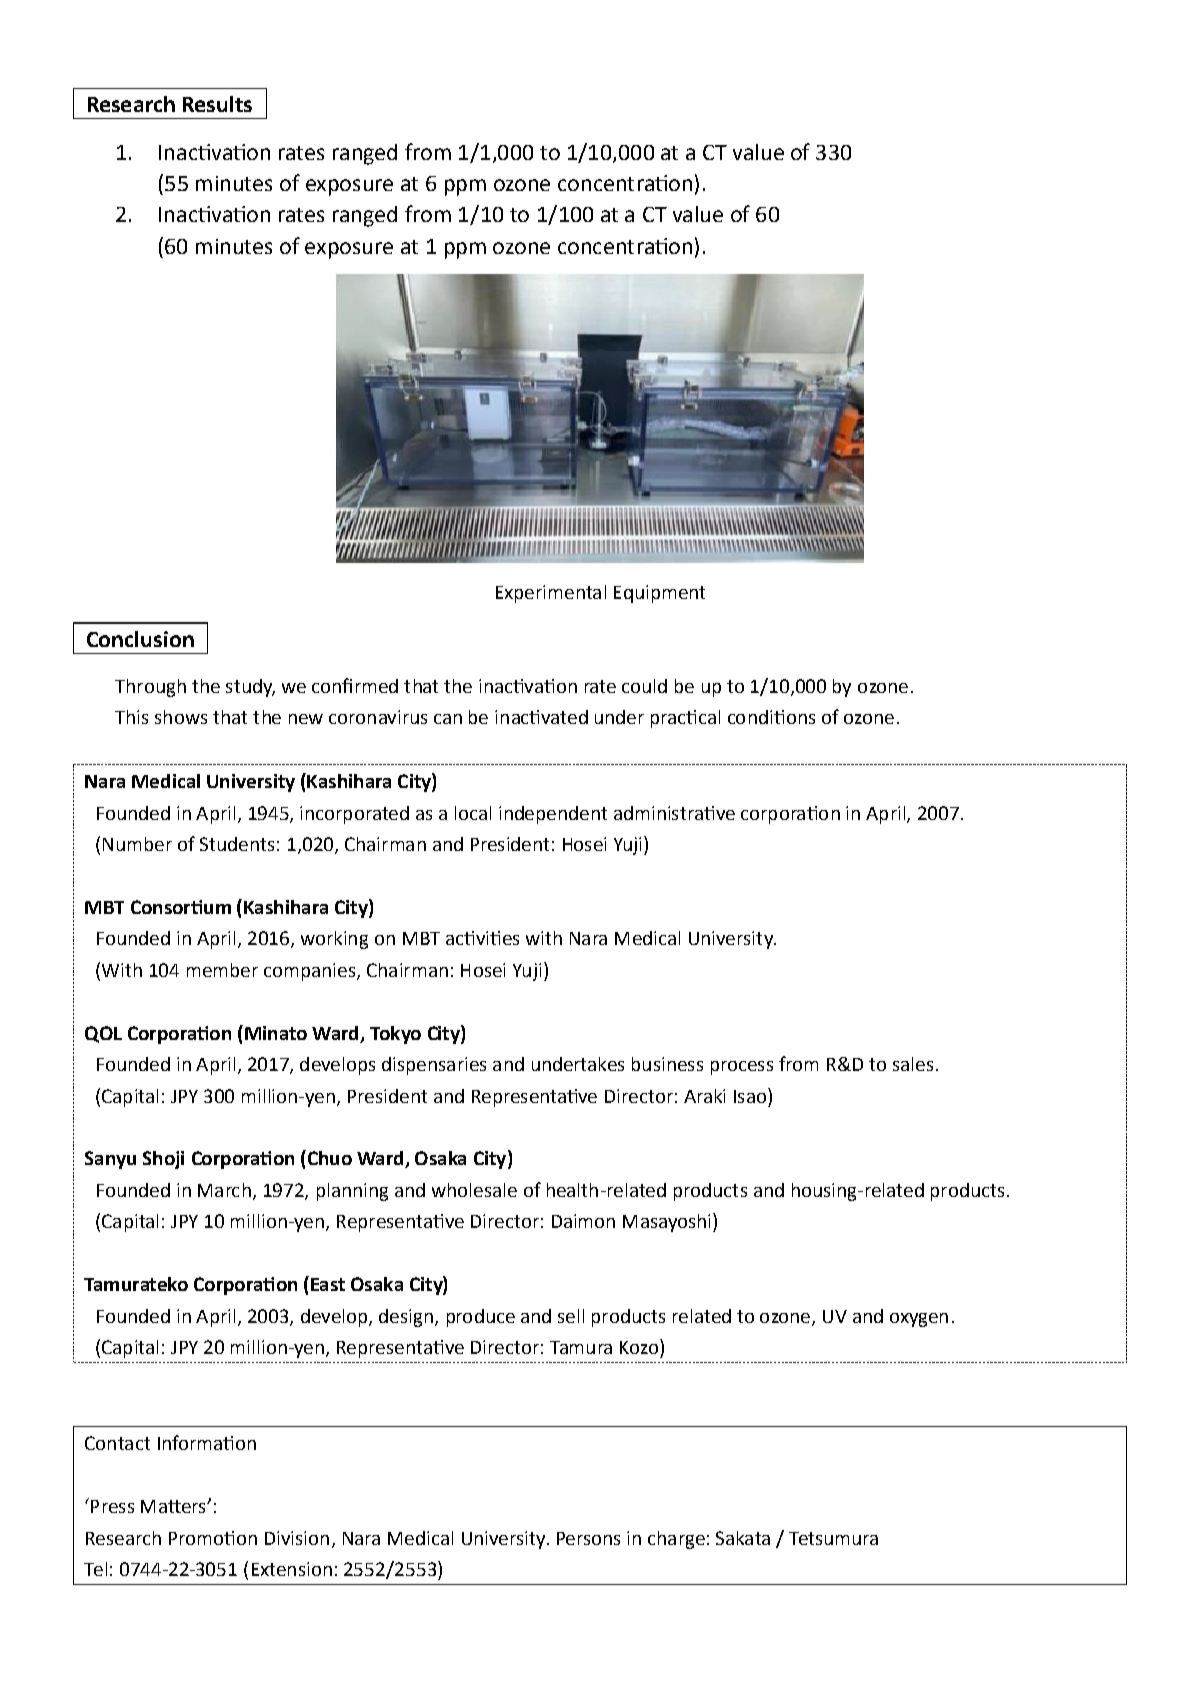 This page has height=1696, width=1199. What do you see at coordinates (140, 639) in the page?
I see `Conclusion` at bounding box center [140, 639].
